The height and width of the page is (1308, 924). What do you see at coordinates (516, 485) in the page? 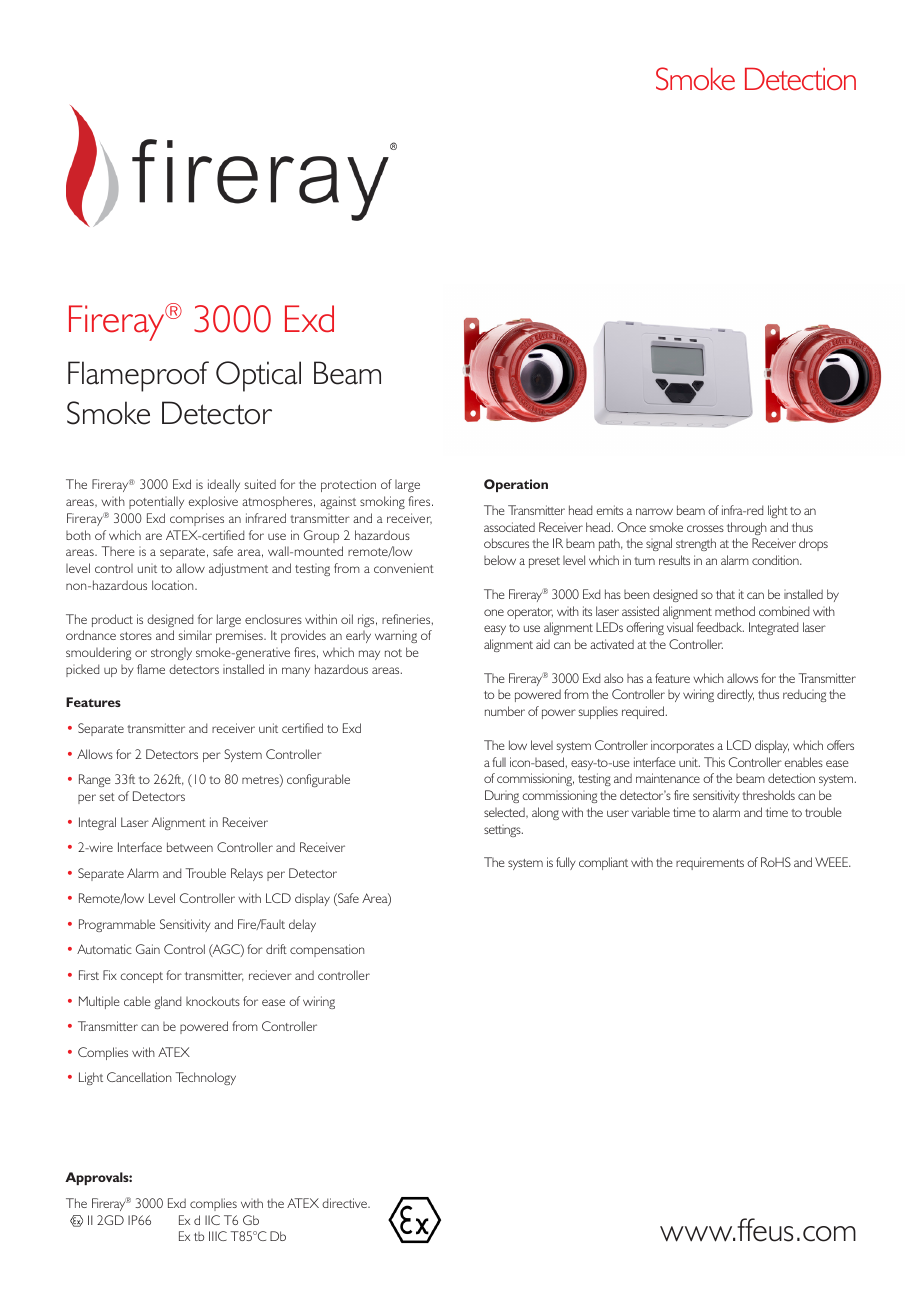
I see `Operation` at bounding box center [516, 485].
